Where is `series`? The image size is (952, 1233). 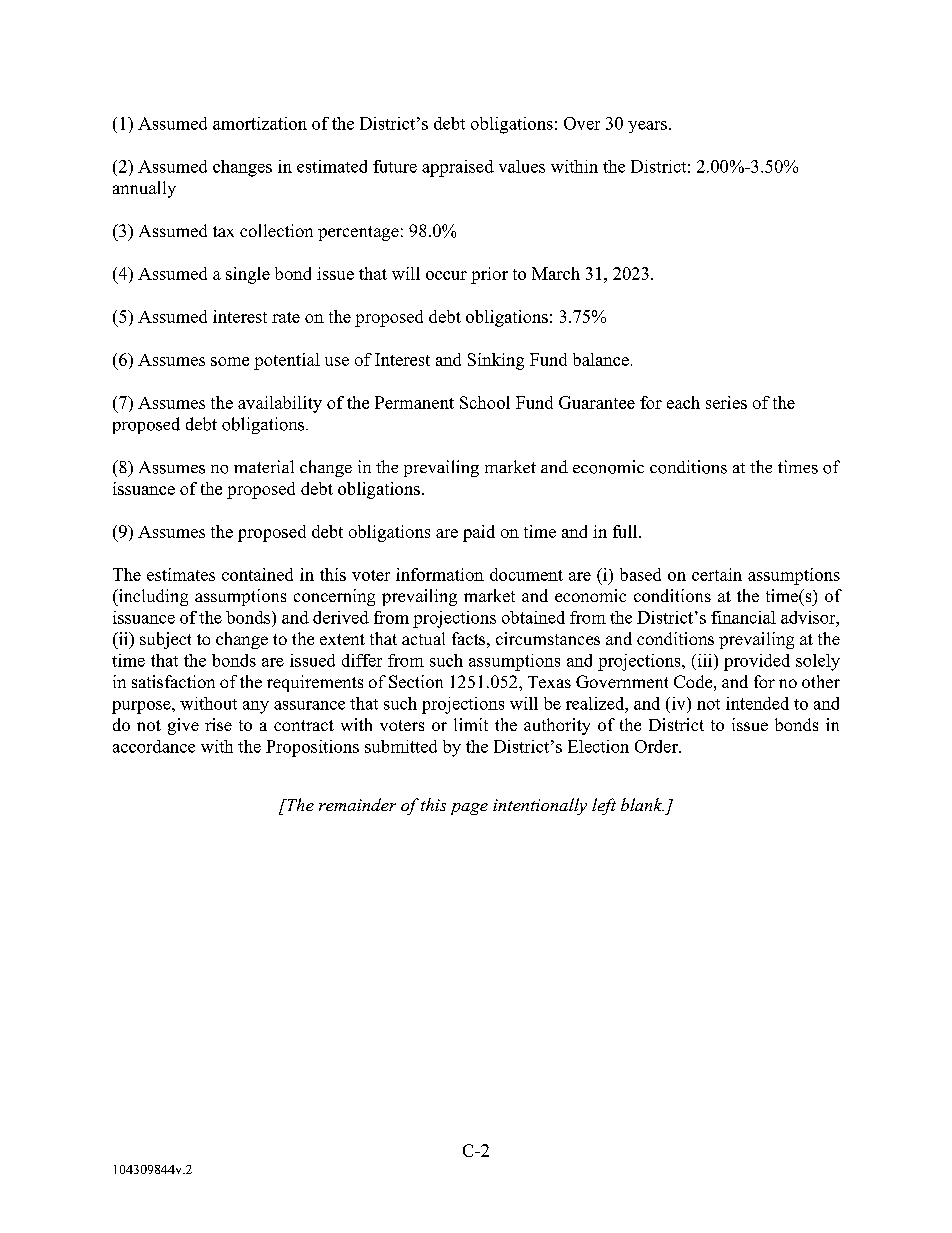
series is located at coordinates (726, 402).
